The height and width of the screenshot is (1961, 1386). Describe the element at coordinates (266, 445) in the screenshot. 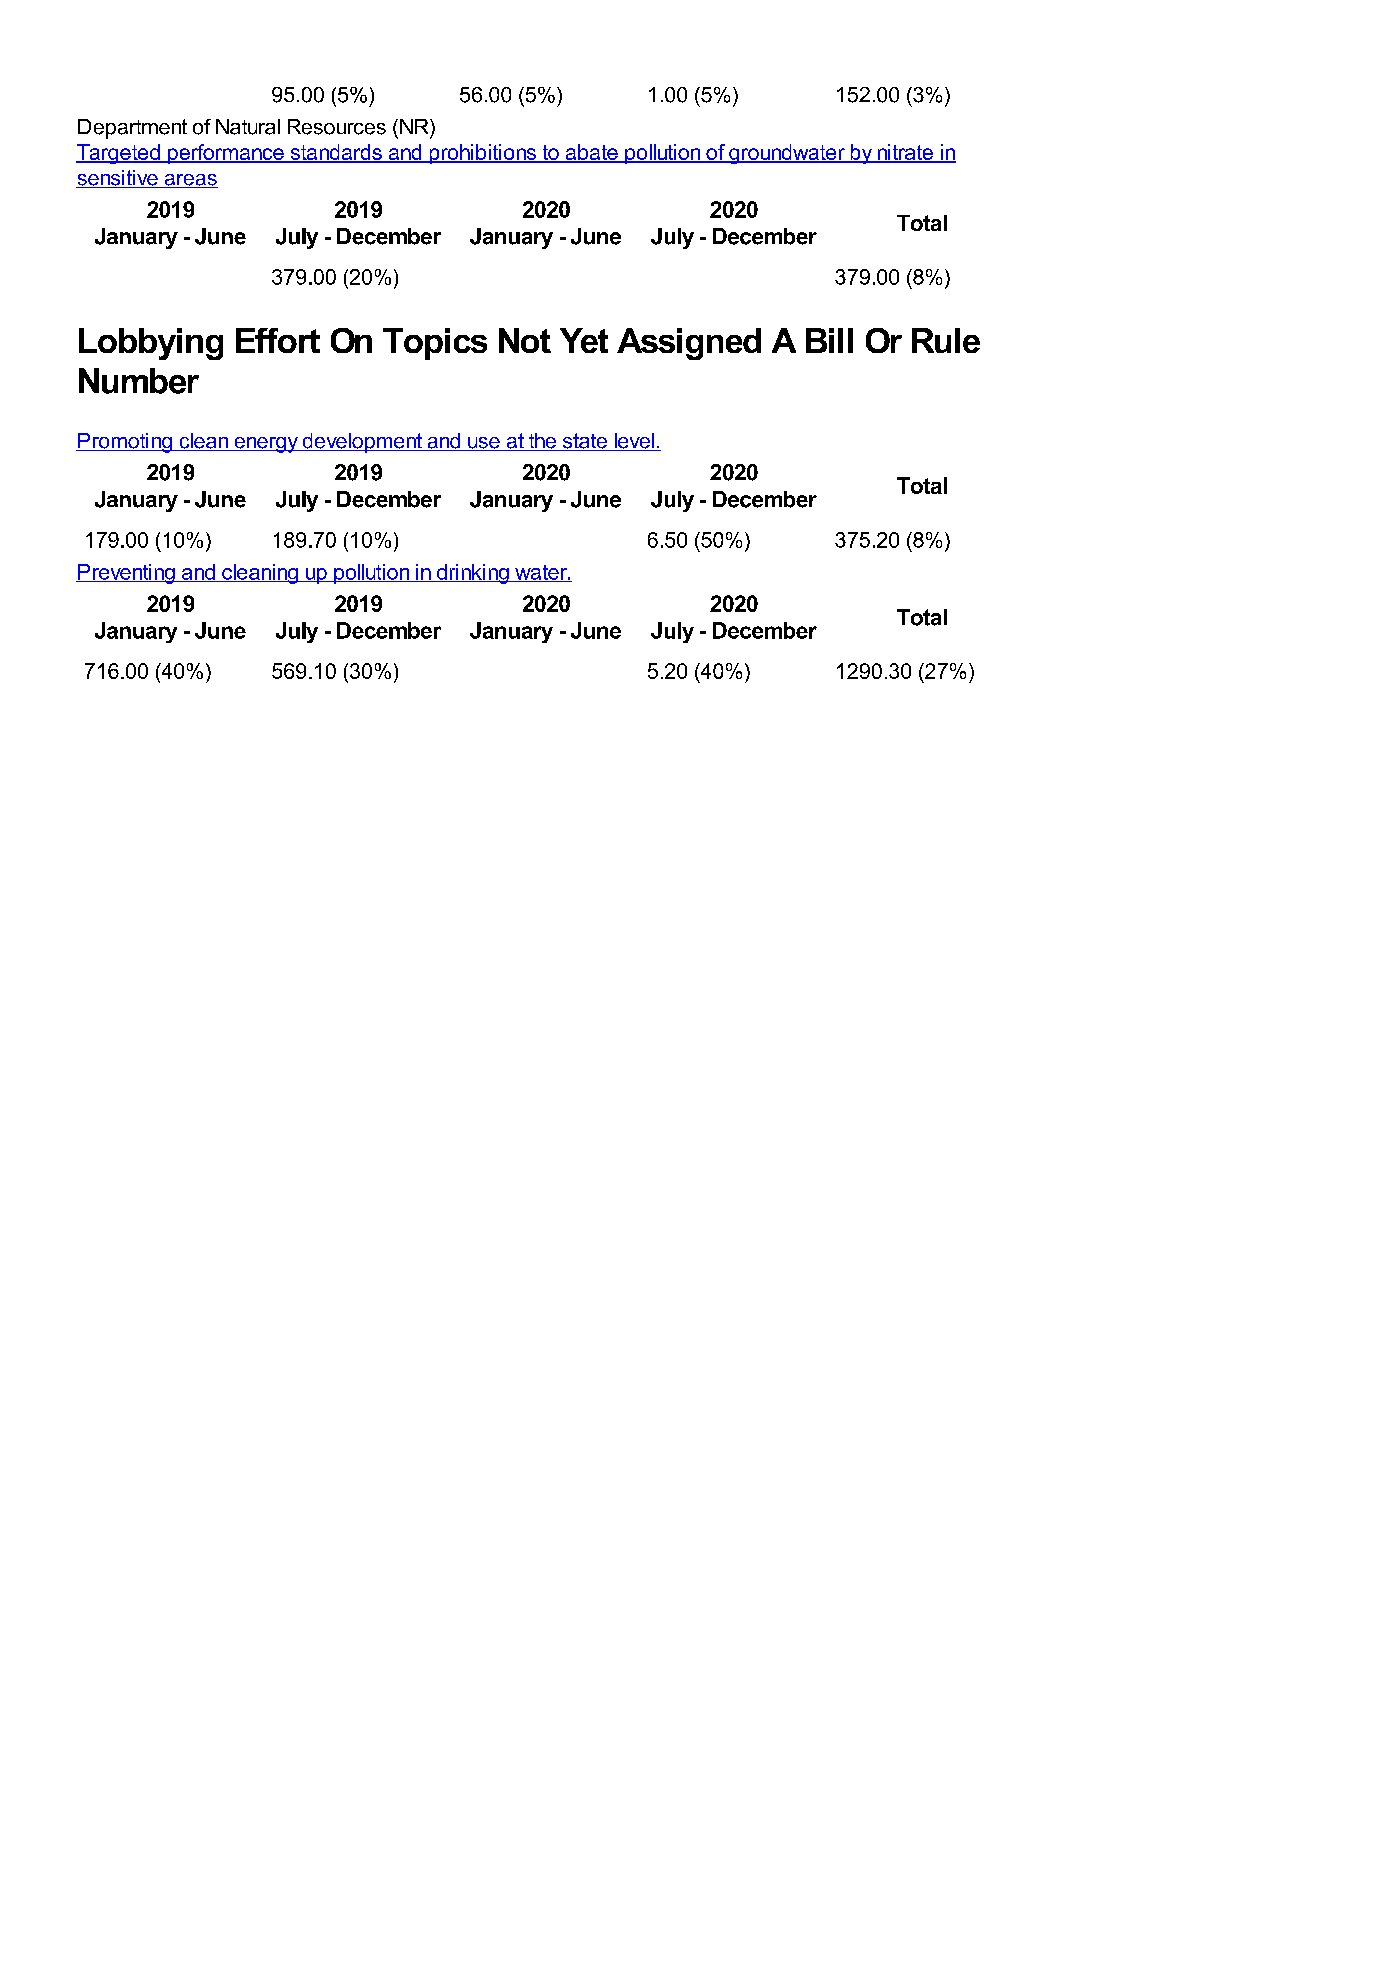

I see `energy` at that location.
